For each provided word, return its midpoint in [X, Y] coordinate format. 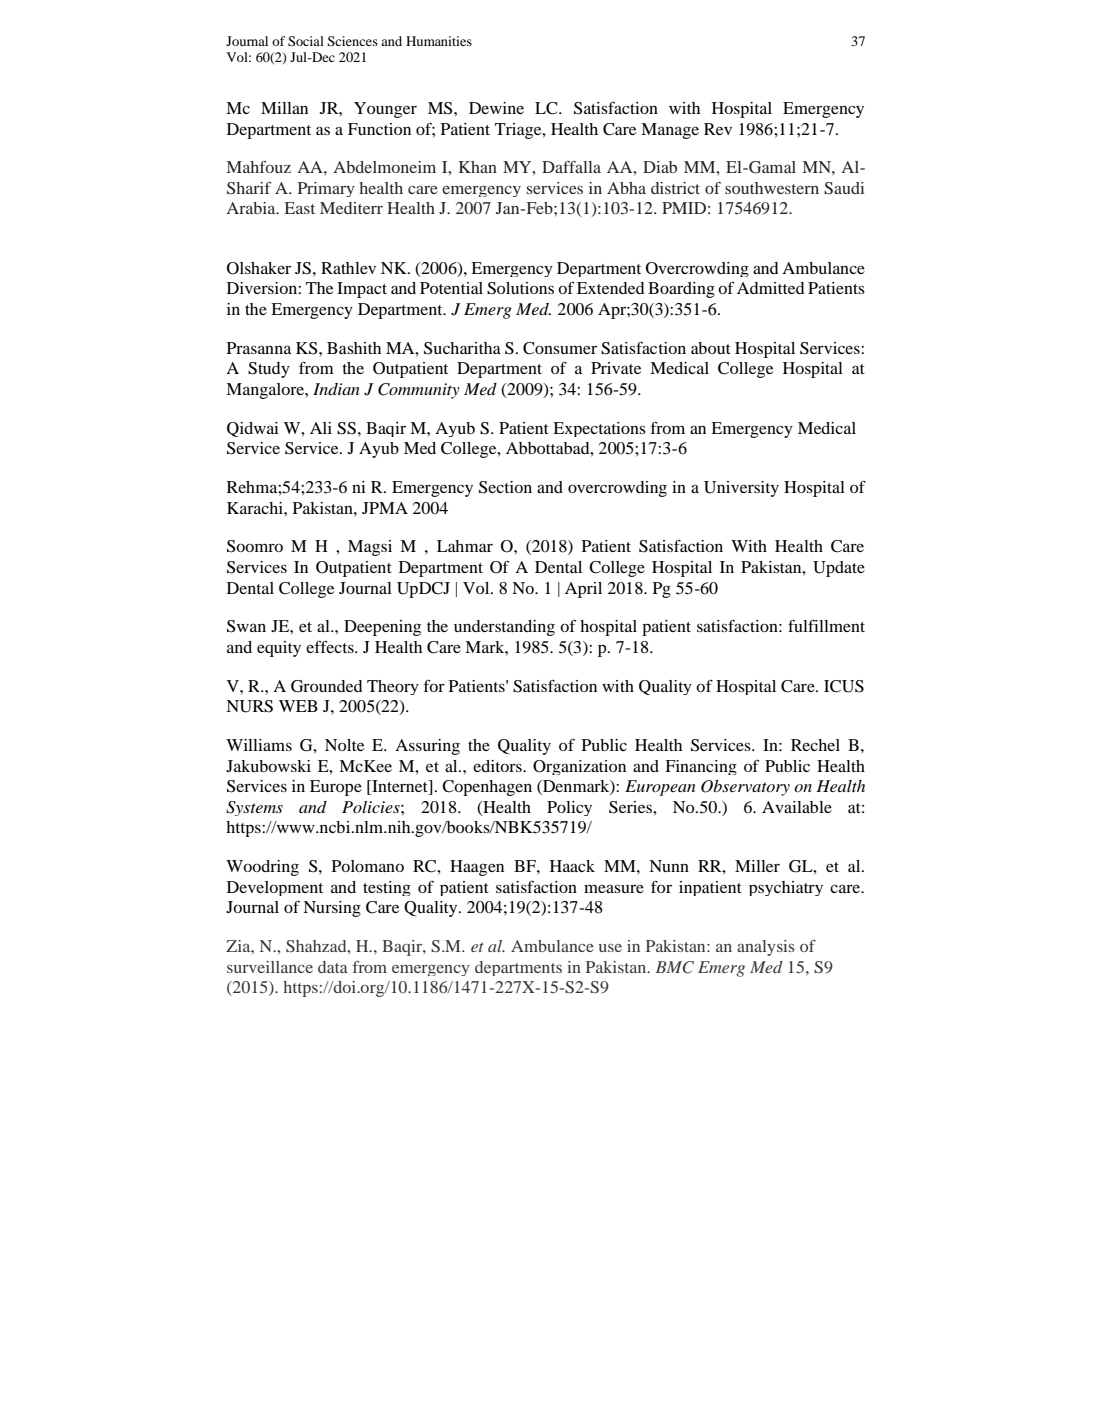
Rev [718, 129]
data [333, 967]
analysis [766, 948]
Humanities [439, 41]
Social [306, 41]
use [610, 948]
